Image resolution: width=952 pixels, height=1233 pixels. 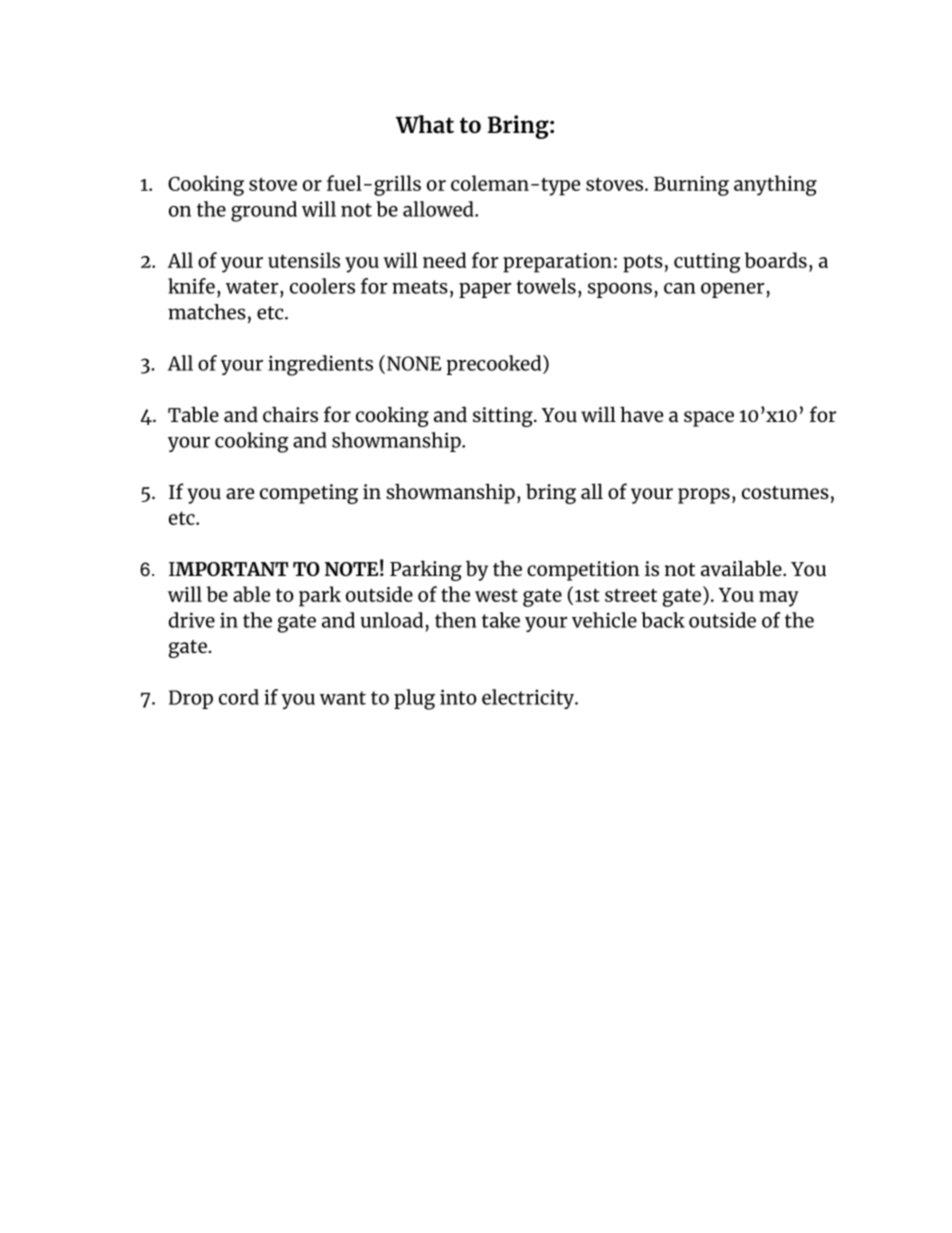 I want to click on paper, so click(x=485, y=290).
